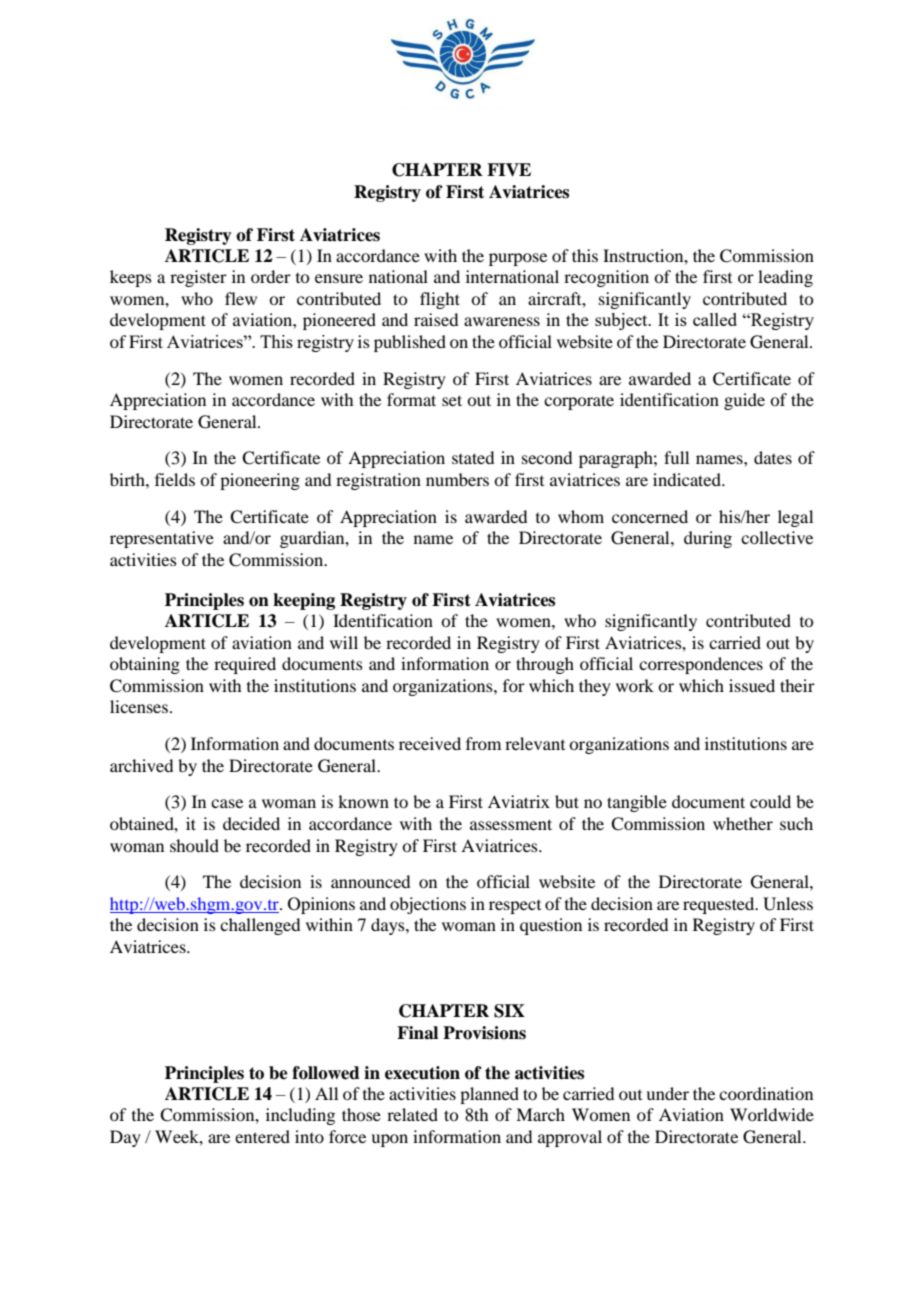 Image resolution: width=924 pixels, height=1308 pixels. What do you see at coordinates (509, 170) in the image?
I see `FIVE` at bounding box center [509, 170].
